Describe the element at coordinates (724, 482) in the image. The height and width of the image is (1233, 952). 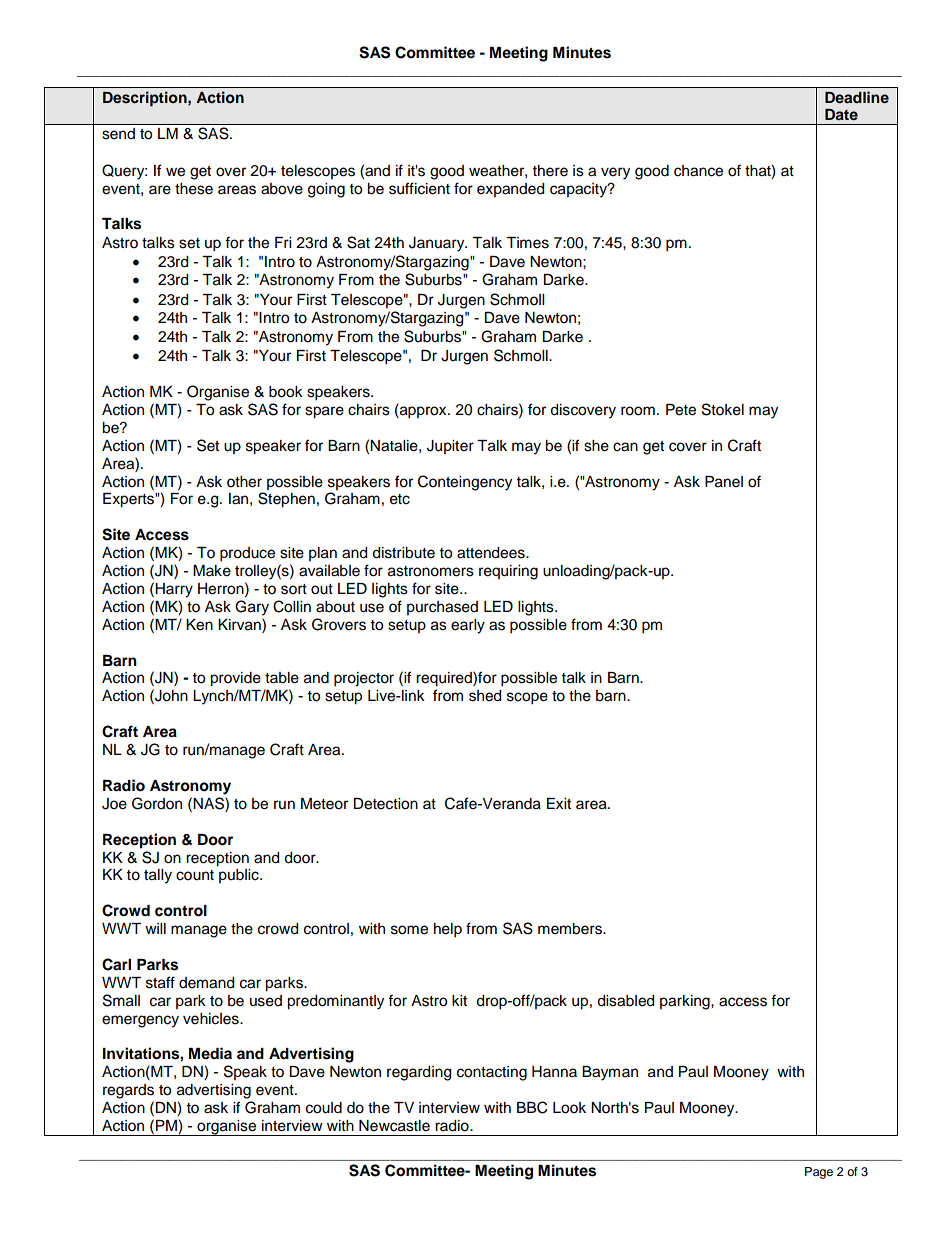
I see `Panel` at that location.
